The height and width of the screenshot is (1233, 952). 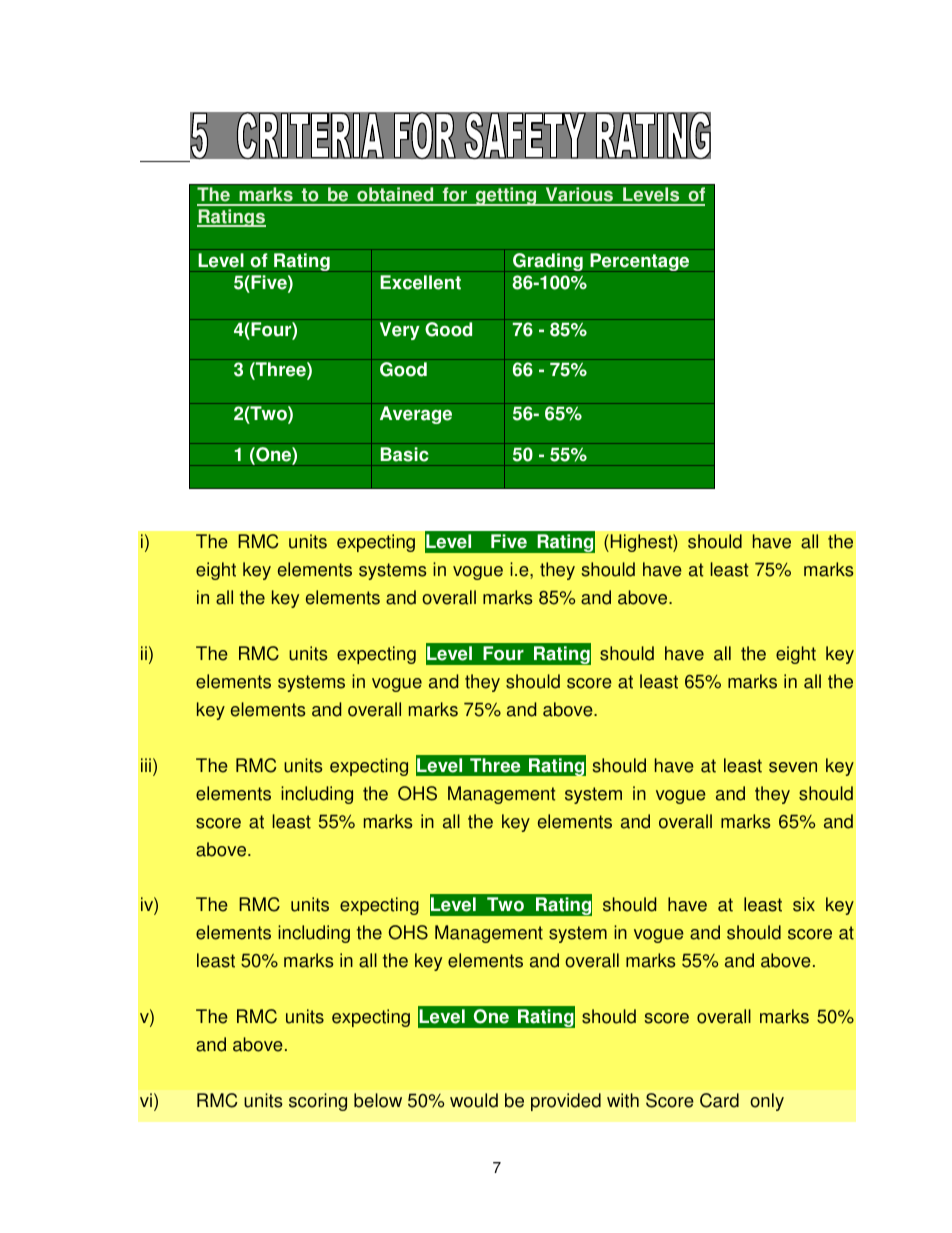 What do you see at coordinates (404, 454) in the screenshot?
I see `Basic` at bounding box center [404, 454].
